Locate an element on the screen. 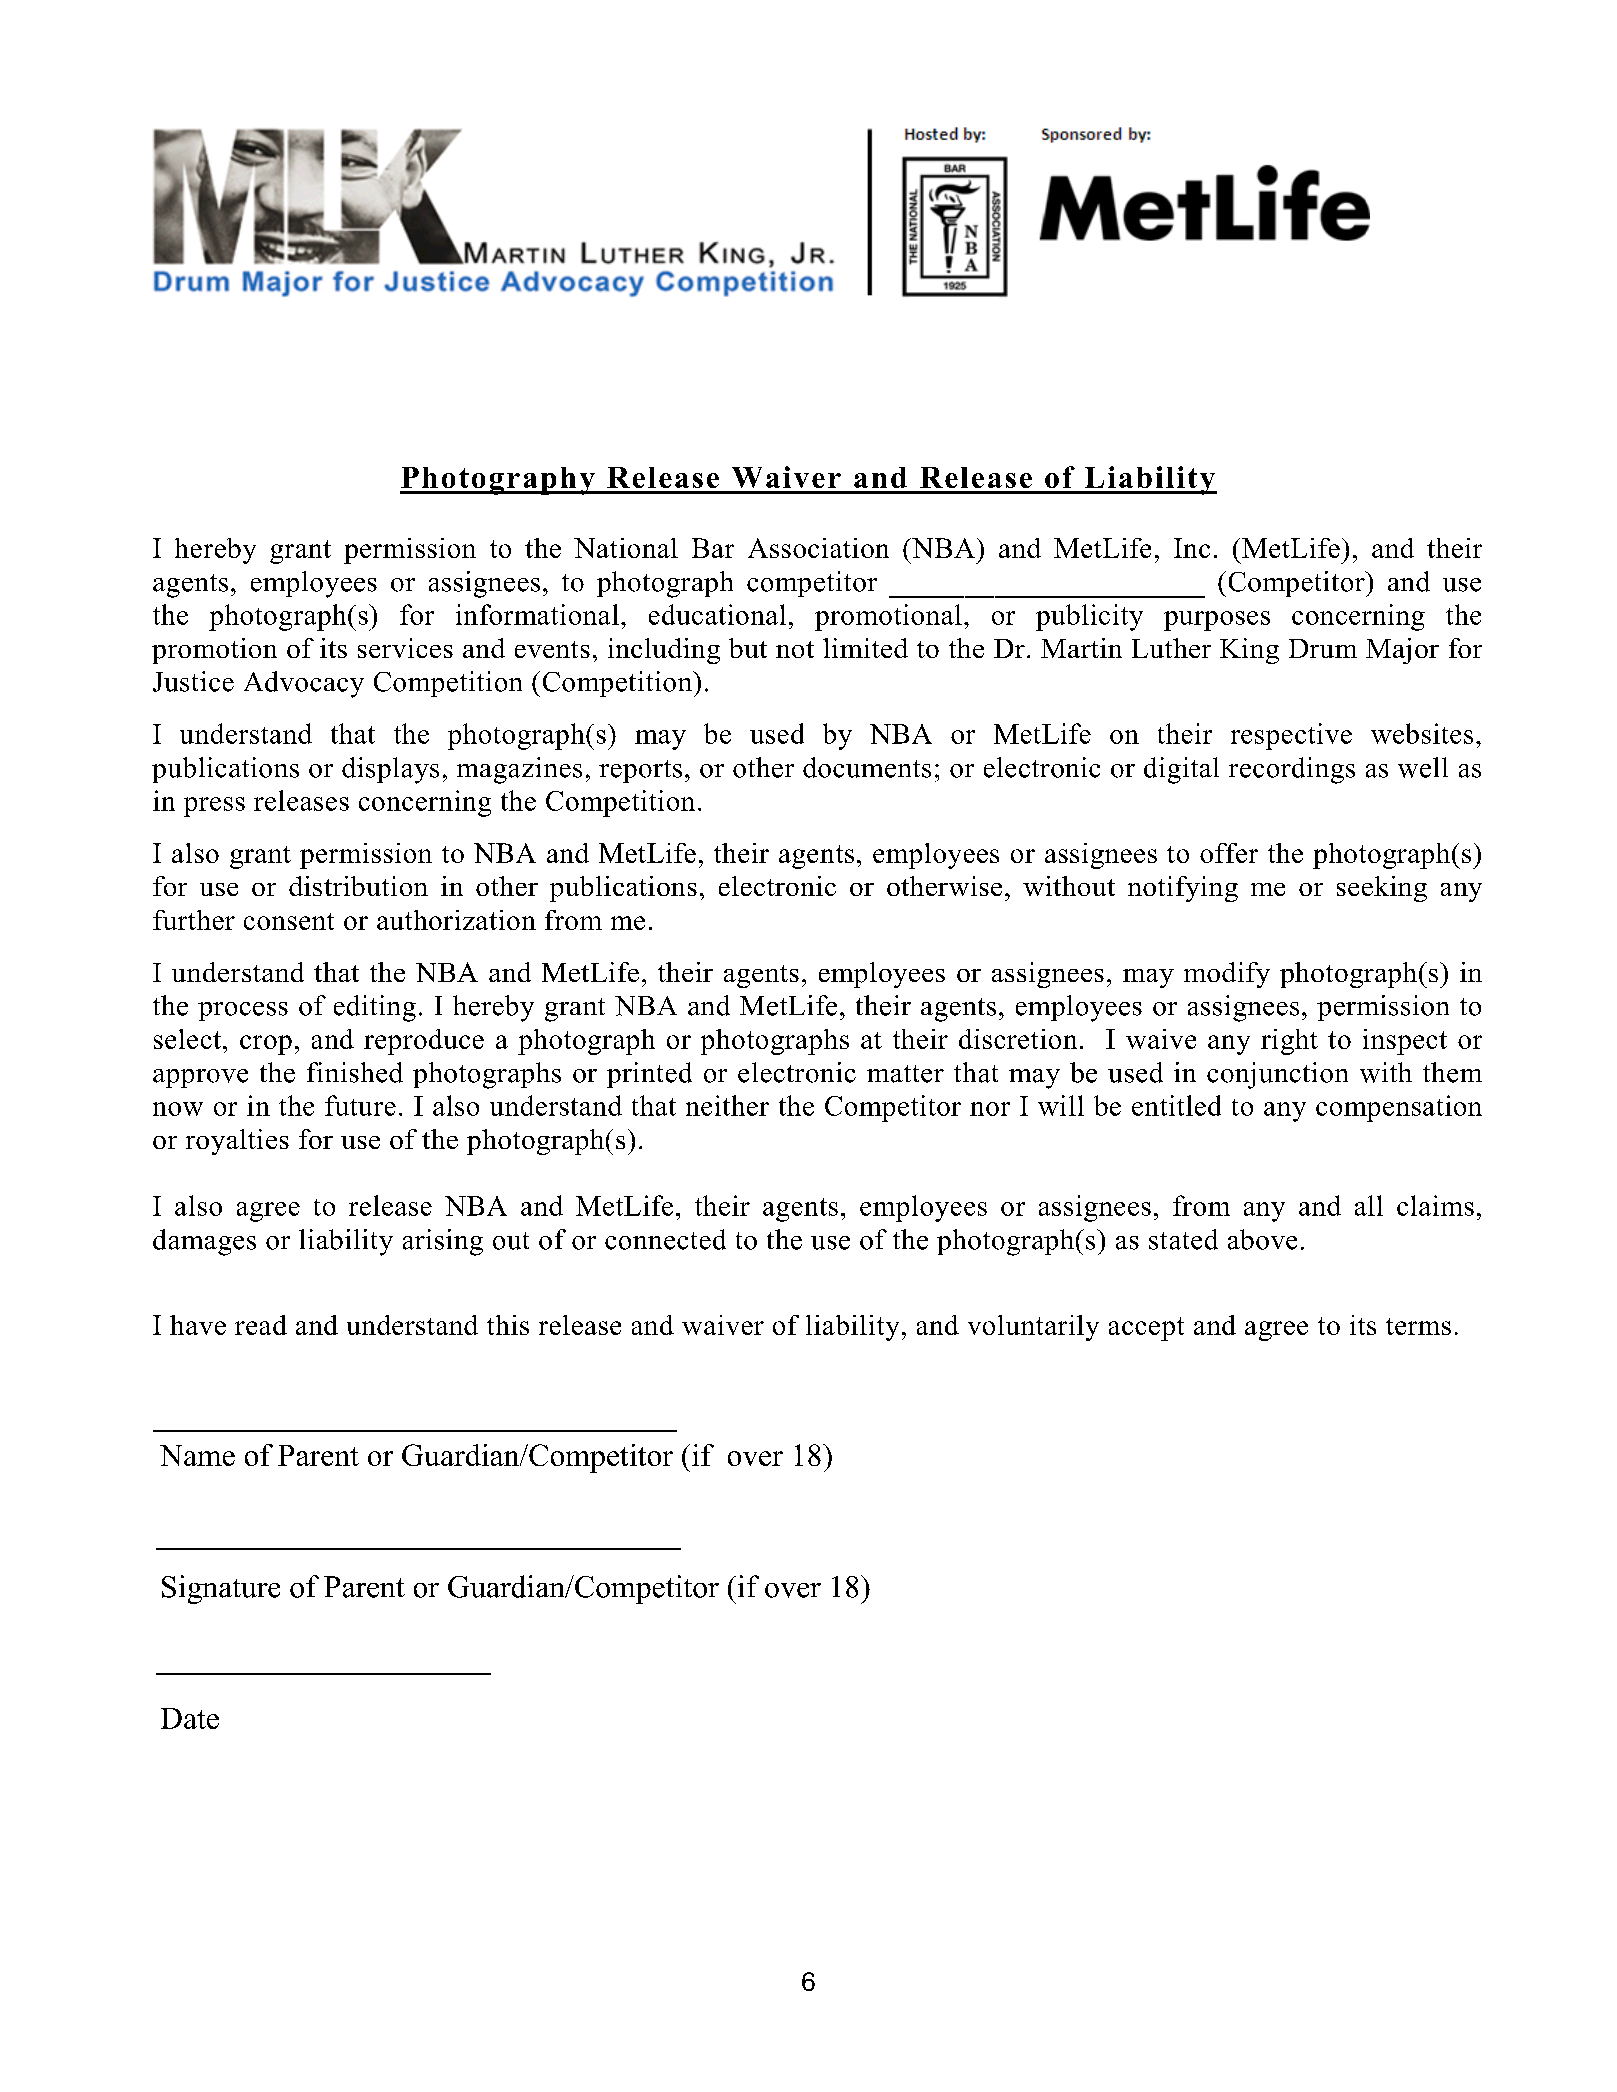 This screenshot has height=2092, width=1617. neither is located at coordinates (727, 1105).
